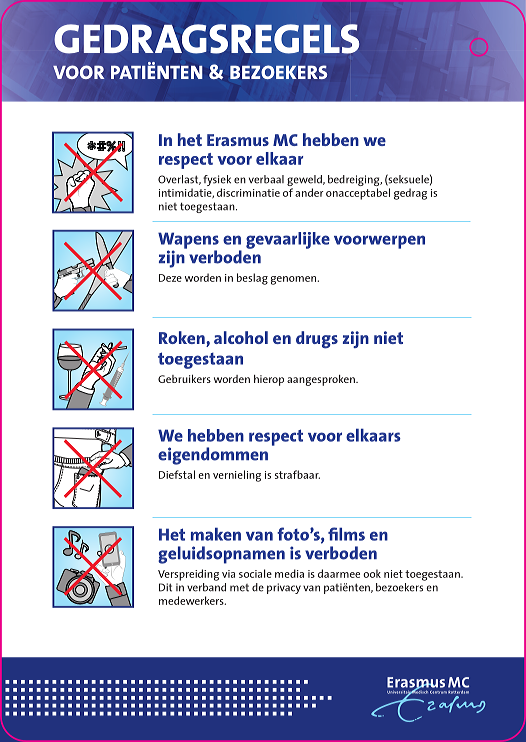 The width and height of the screenshot is (526, 742). I want to click on Dit, so click(165, 587).
